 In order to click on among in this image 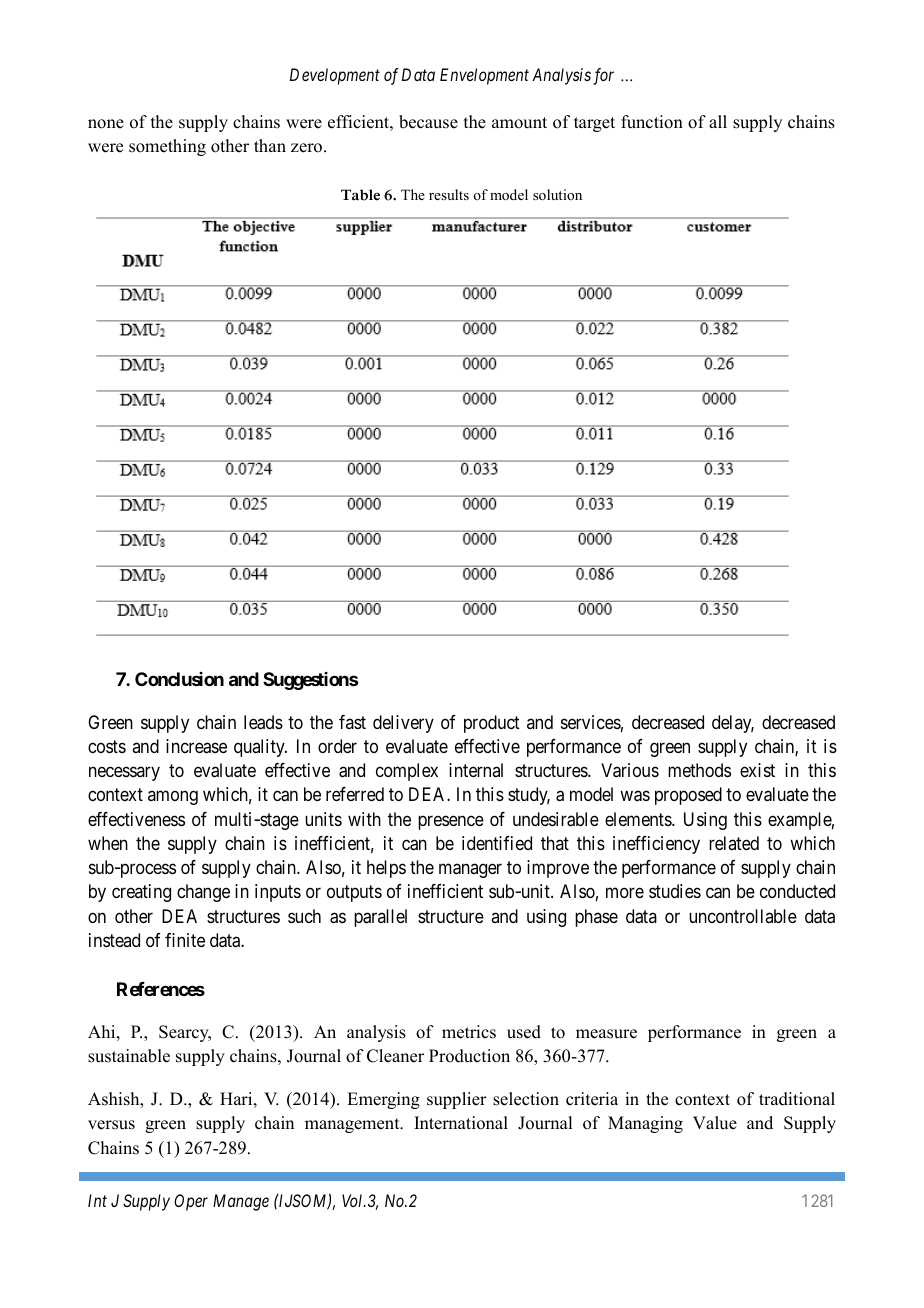, I will do `click(173, 798)`.
